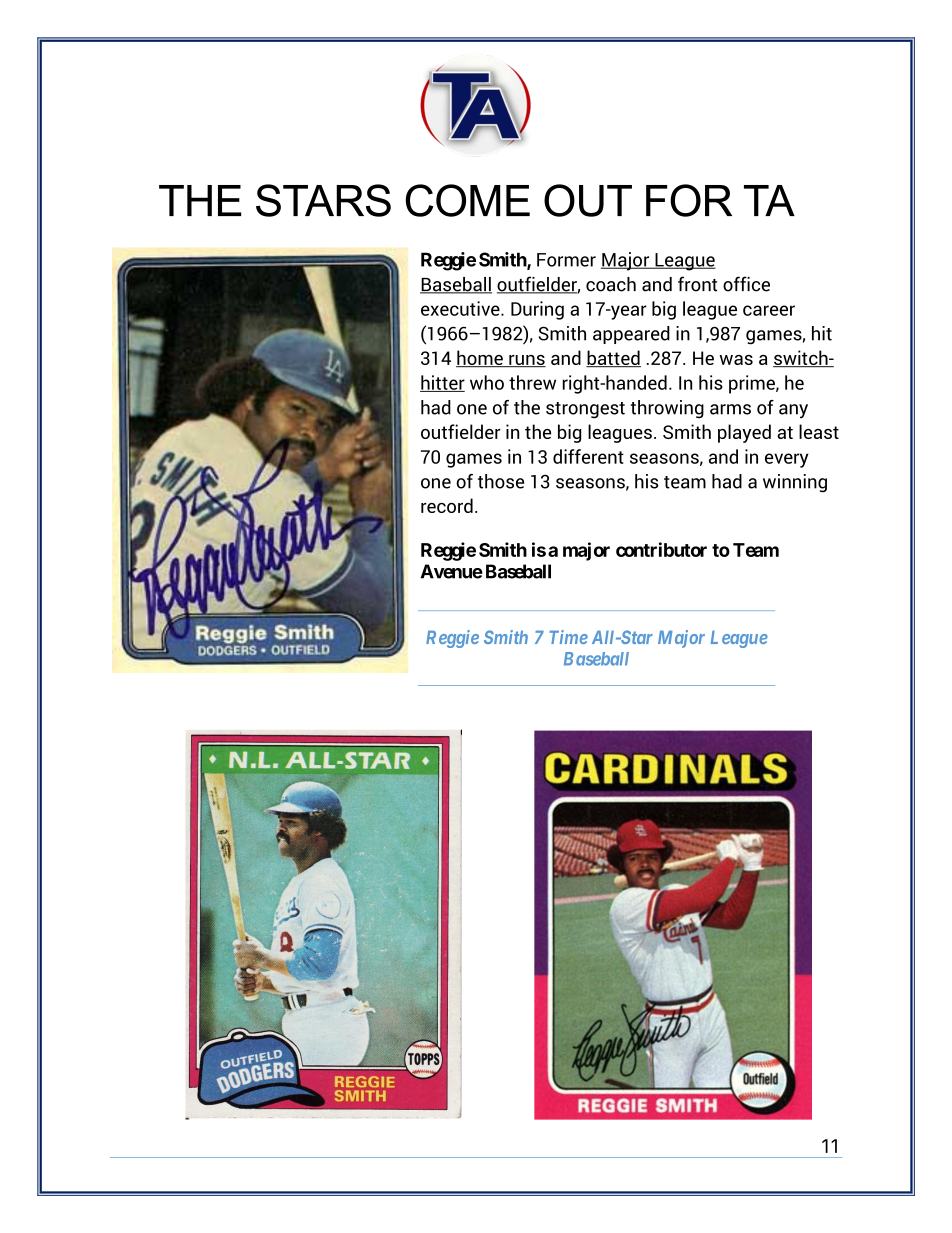 The width and height of the screenshot is (952, 1233). I want to click on threw, so click(532, 382).
